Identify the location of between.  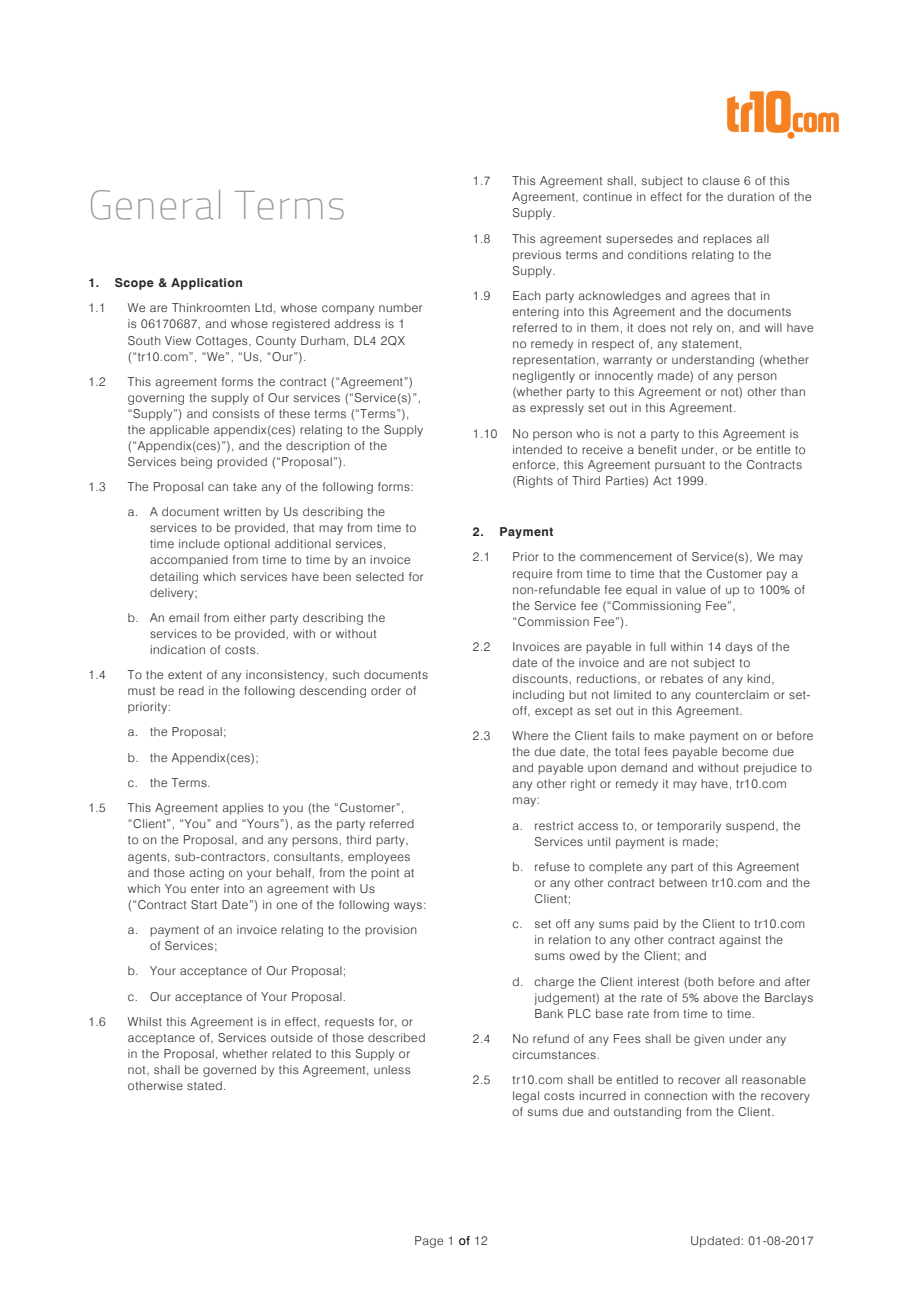
(683, 882).
